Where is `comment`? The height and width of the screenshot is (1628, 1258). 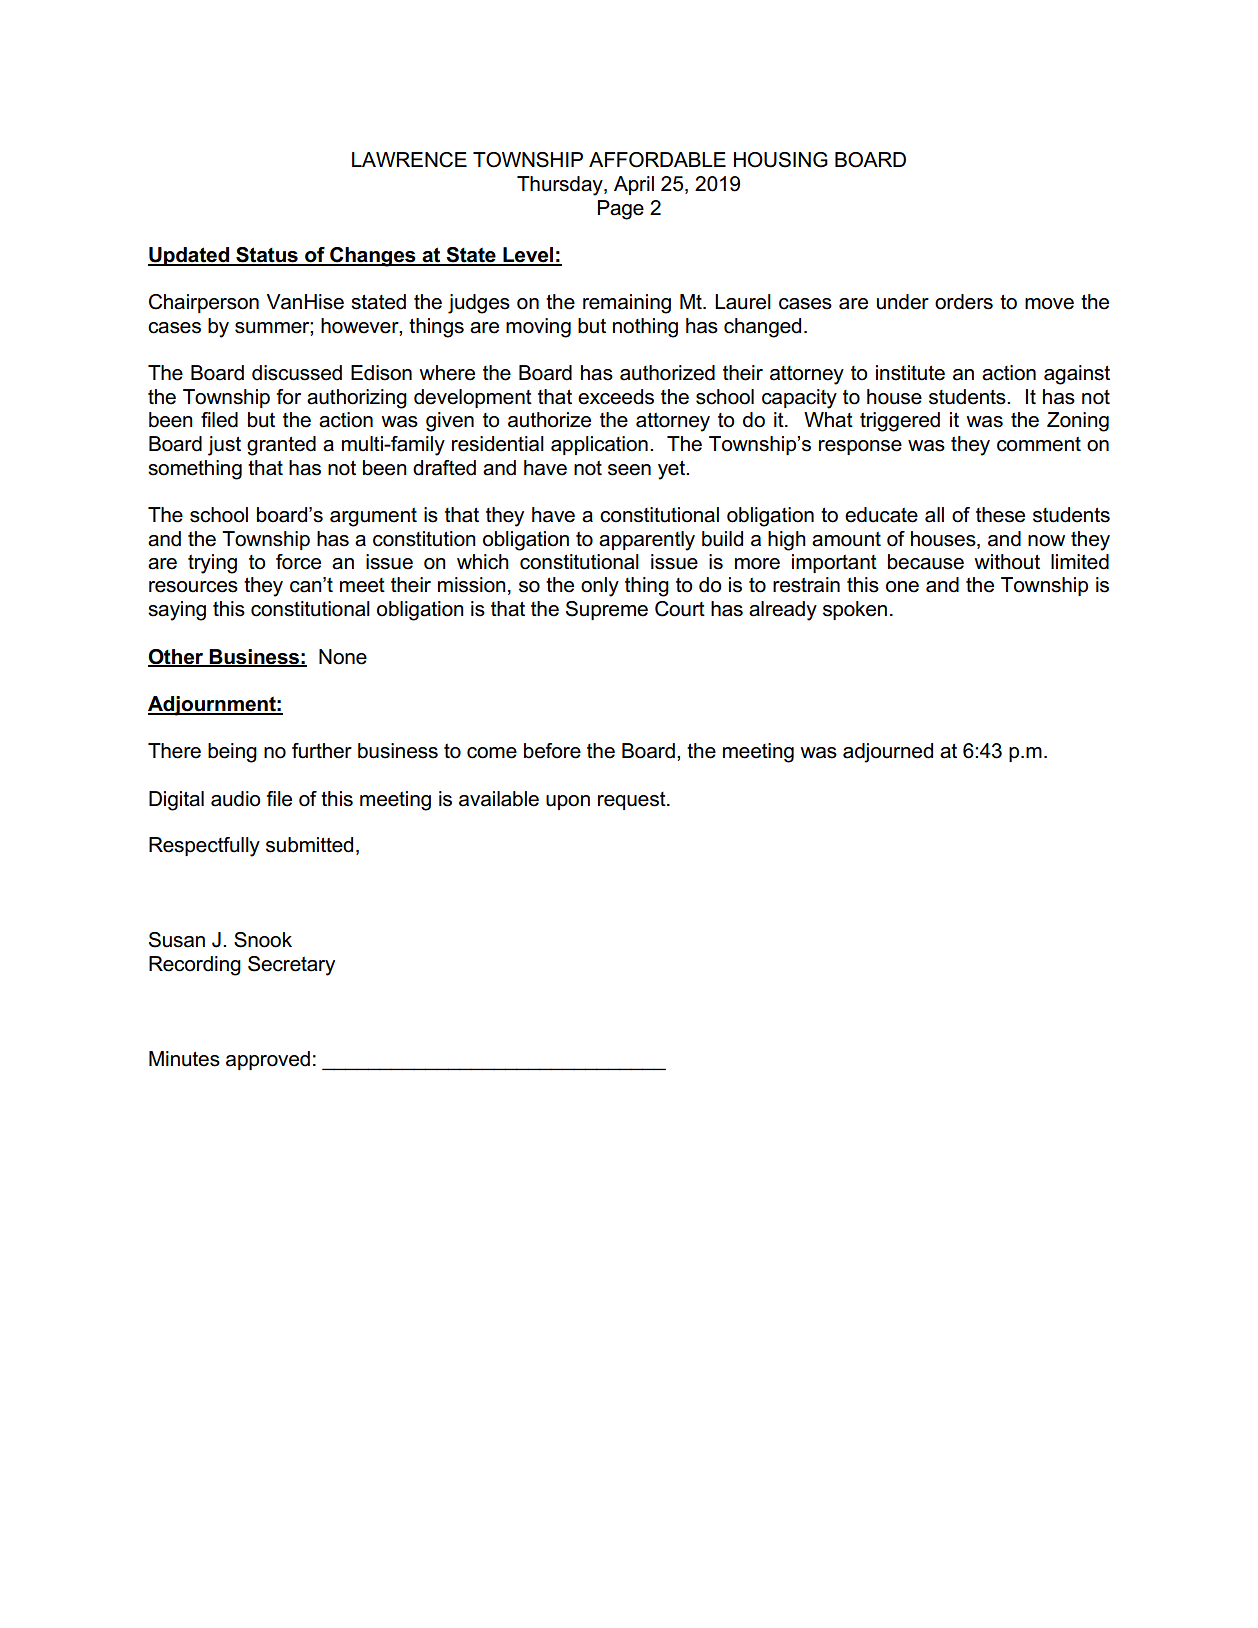
comment is located at coordinates (1039, 444).
